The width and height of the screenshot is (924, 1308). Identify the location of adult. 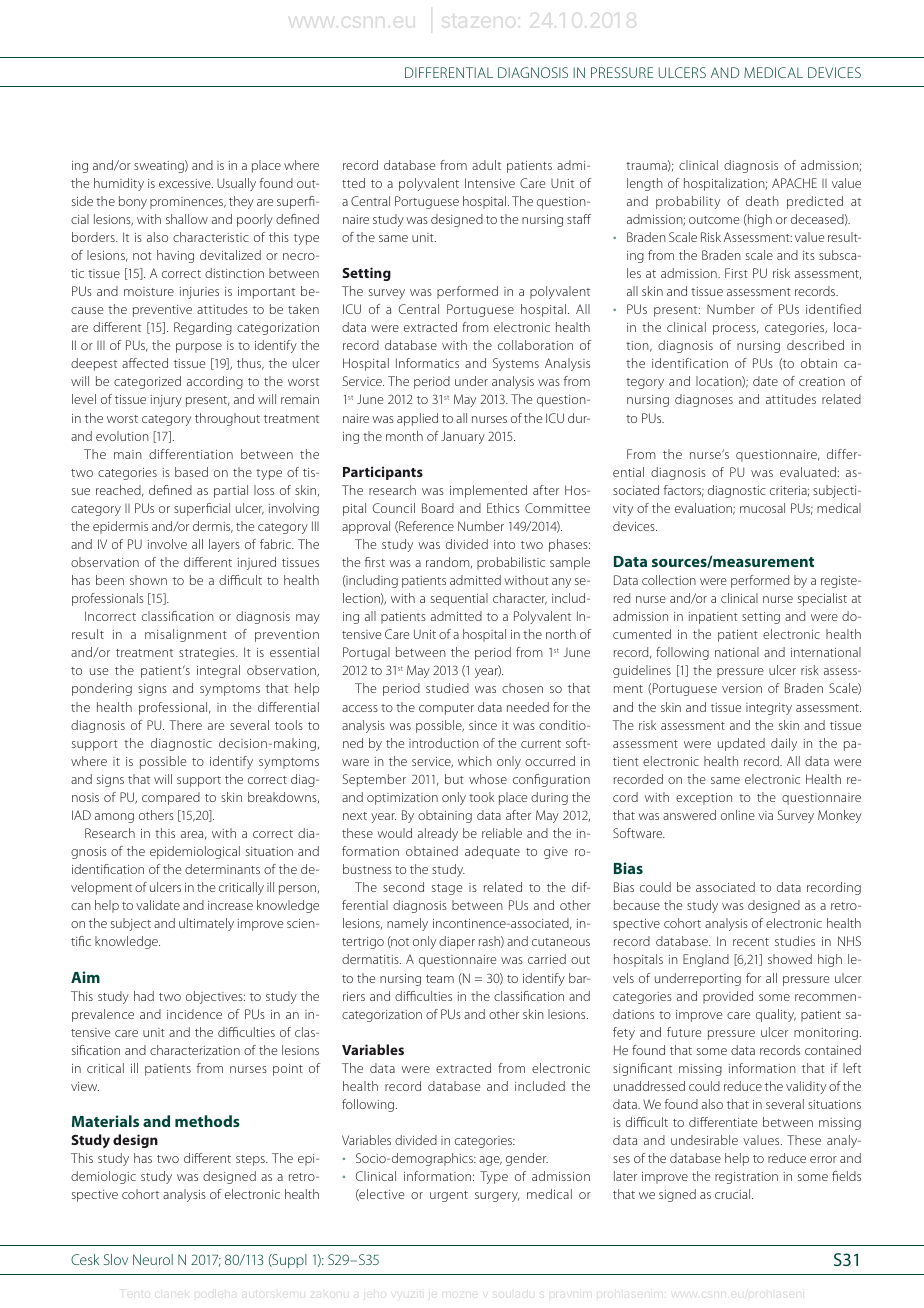
(486, 165).
